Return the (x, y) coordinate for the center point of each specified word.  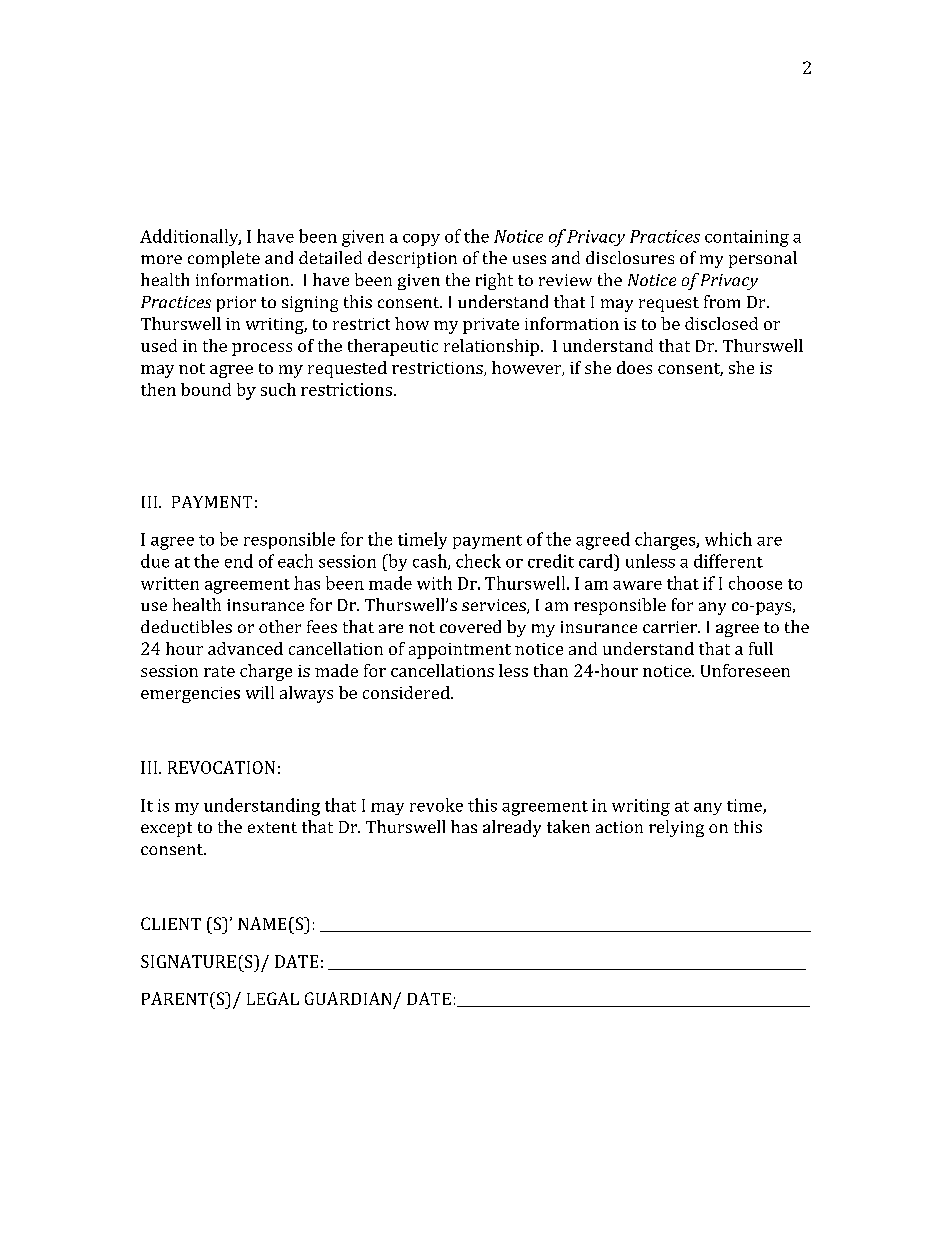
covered (470, 626)
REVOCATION (221, 767)
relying (676, 828)
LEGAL (273, 998)
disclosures (630, 257)
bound (206, 389)
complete (224, 259)
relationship (491, 347)
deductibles (186, 626)
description (412, 259)
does (634, 367)
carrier (671, 627)
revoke (436, 805)
